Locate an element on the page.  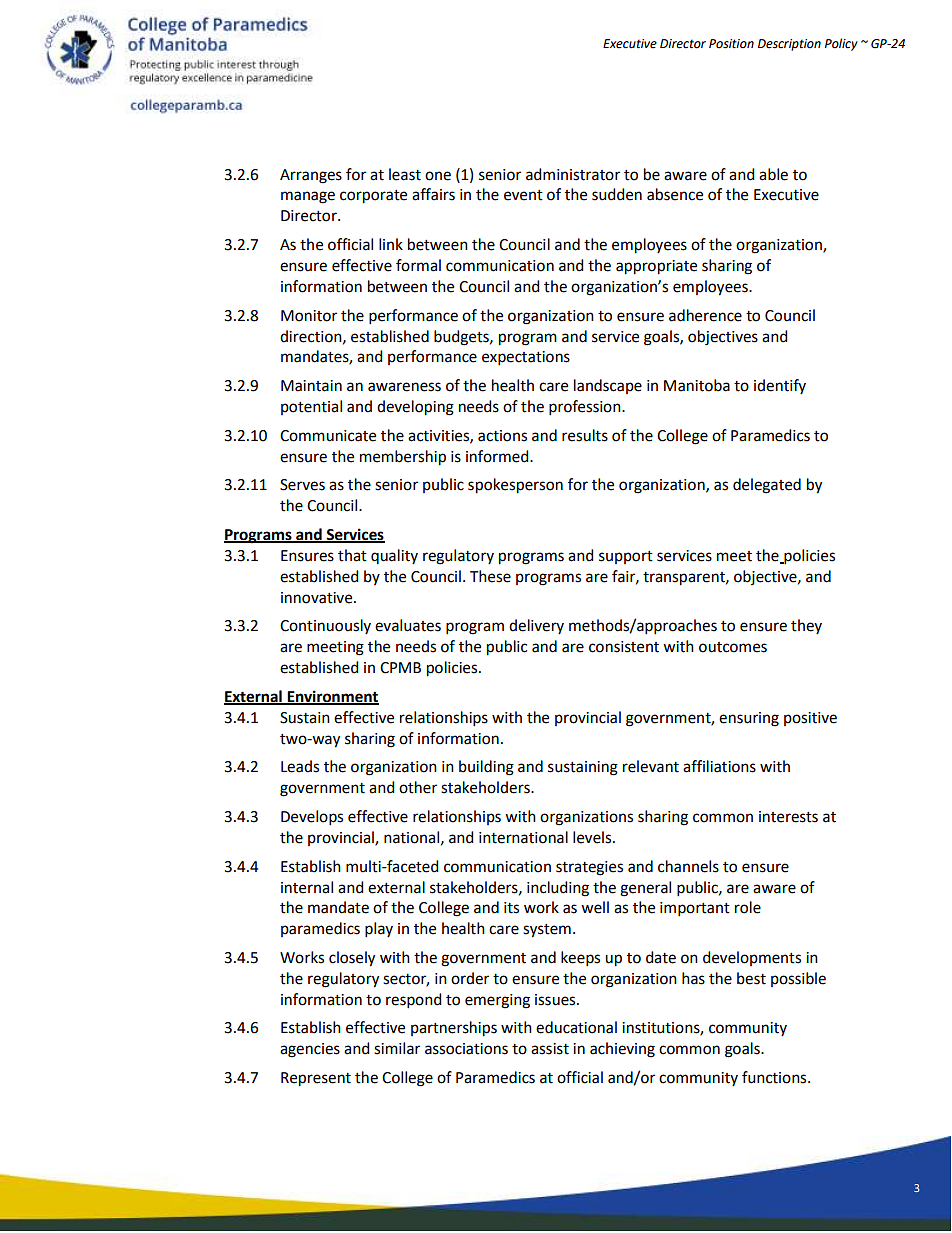
assist is located at coordinates (550, 1049).
